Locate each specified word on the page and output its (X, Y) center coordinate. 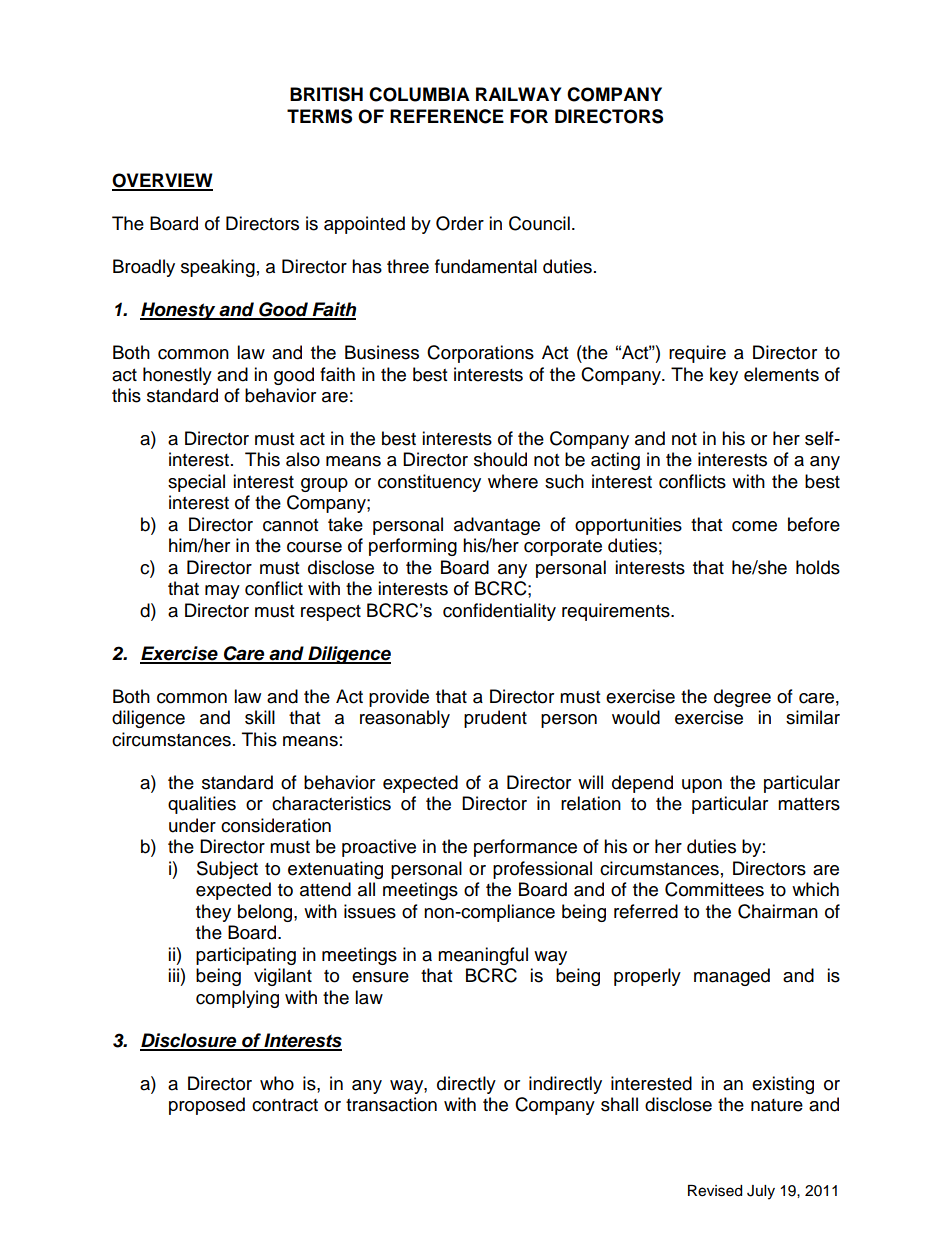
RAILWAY (518, 94)
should (500, 459)
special (196, 483)
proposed (207, 1106)
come (754, 526)
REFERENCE (447, 116)
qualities (202, 805)
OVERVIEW (162, 181)
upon (702, 786)
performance (525, 848)
